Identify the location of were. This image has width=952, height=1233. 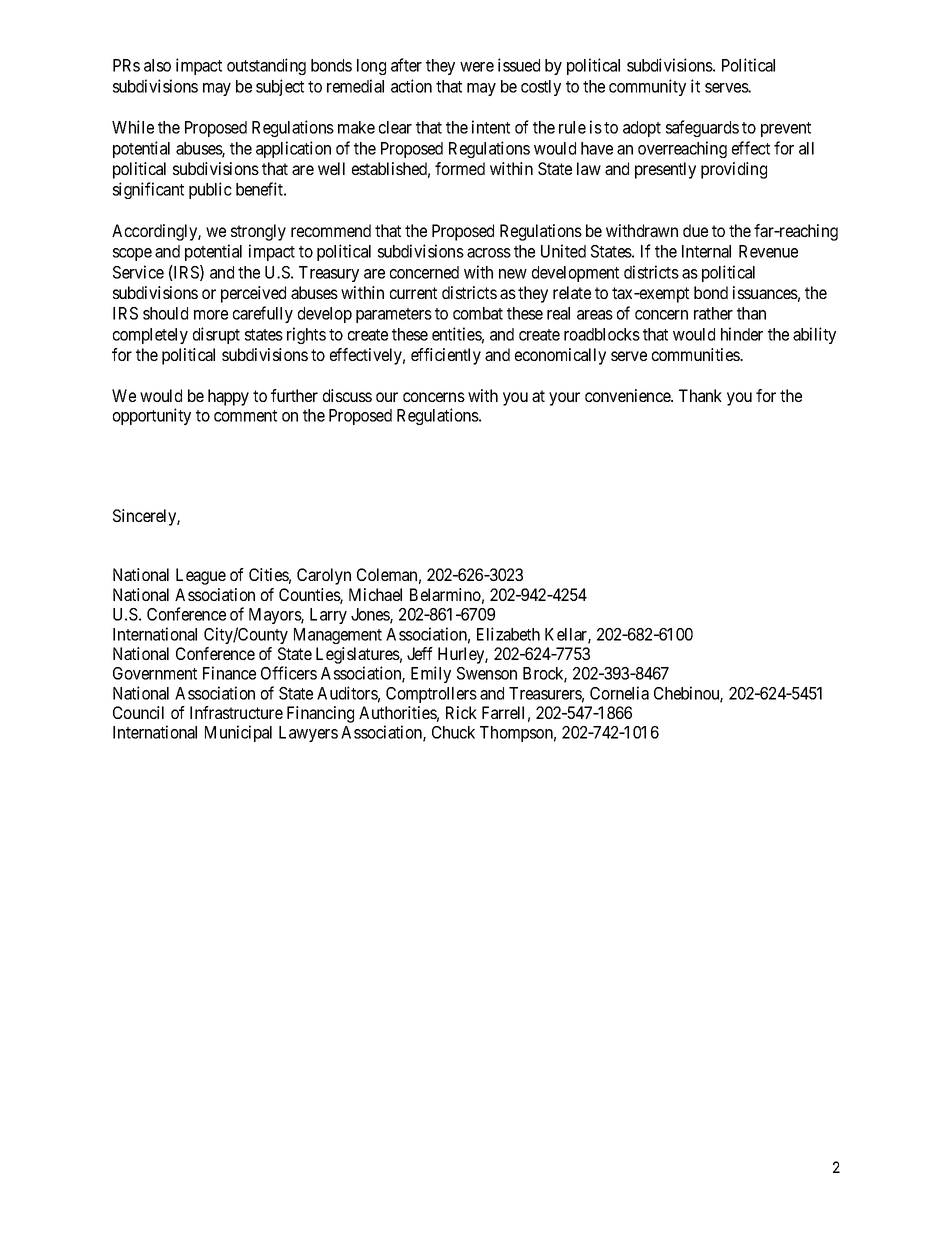
(477, 67).
